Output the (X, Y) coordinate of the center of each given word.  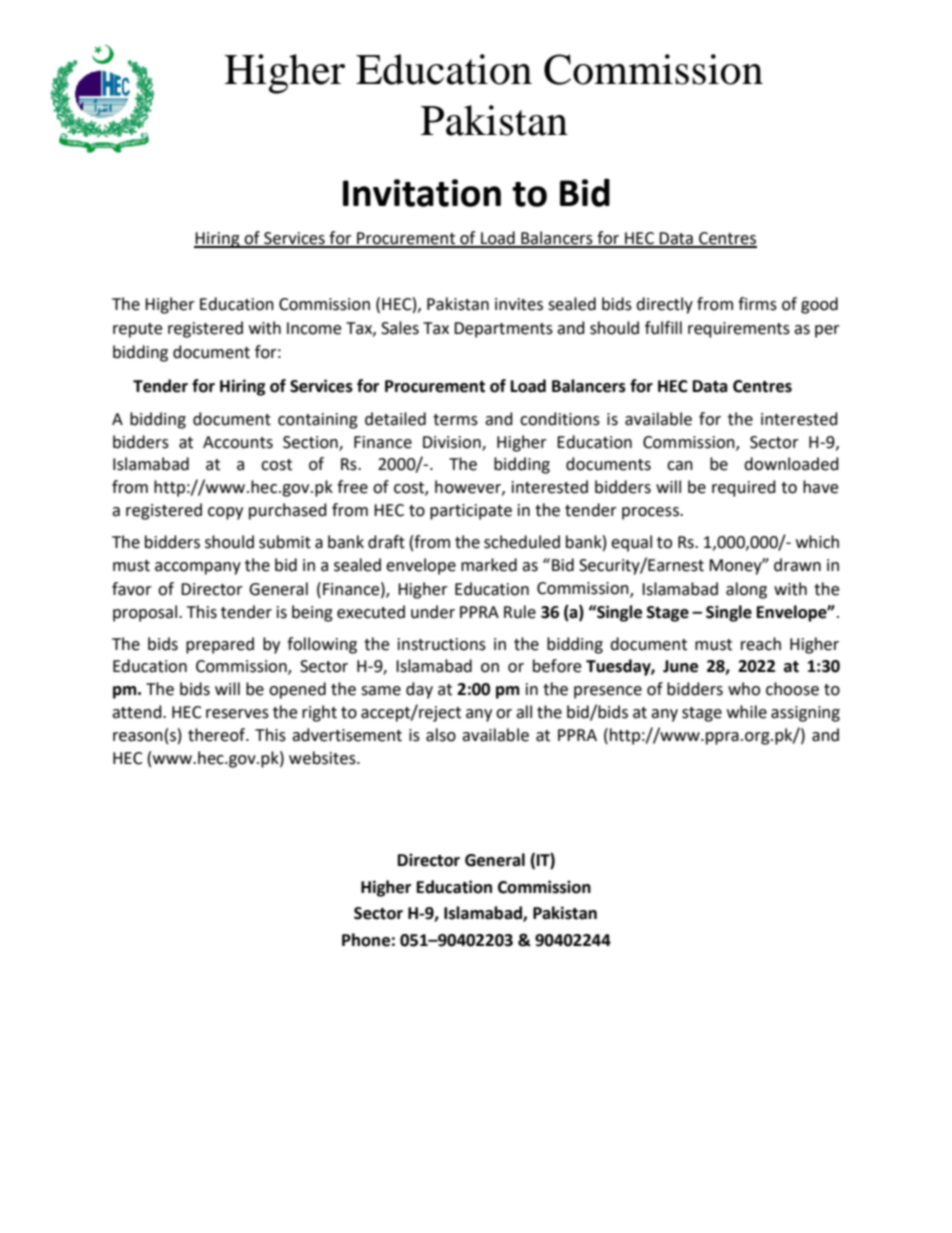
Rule (520, 612)
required (744, 488)
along (746, 590)
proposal (146, 613)
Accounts (238, 442)
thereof (218, 735)
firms (757, 304)
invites (519, 304)
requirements (739, 330)
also (441, 735)
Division (453, 443)
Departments (503, 330)
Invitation (422, 193)
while (747, 712)
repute (137, 330)
